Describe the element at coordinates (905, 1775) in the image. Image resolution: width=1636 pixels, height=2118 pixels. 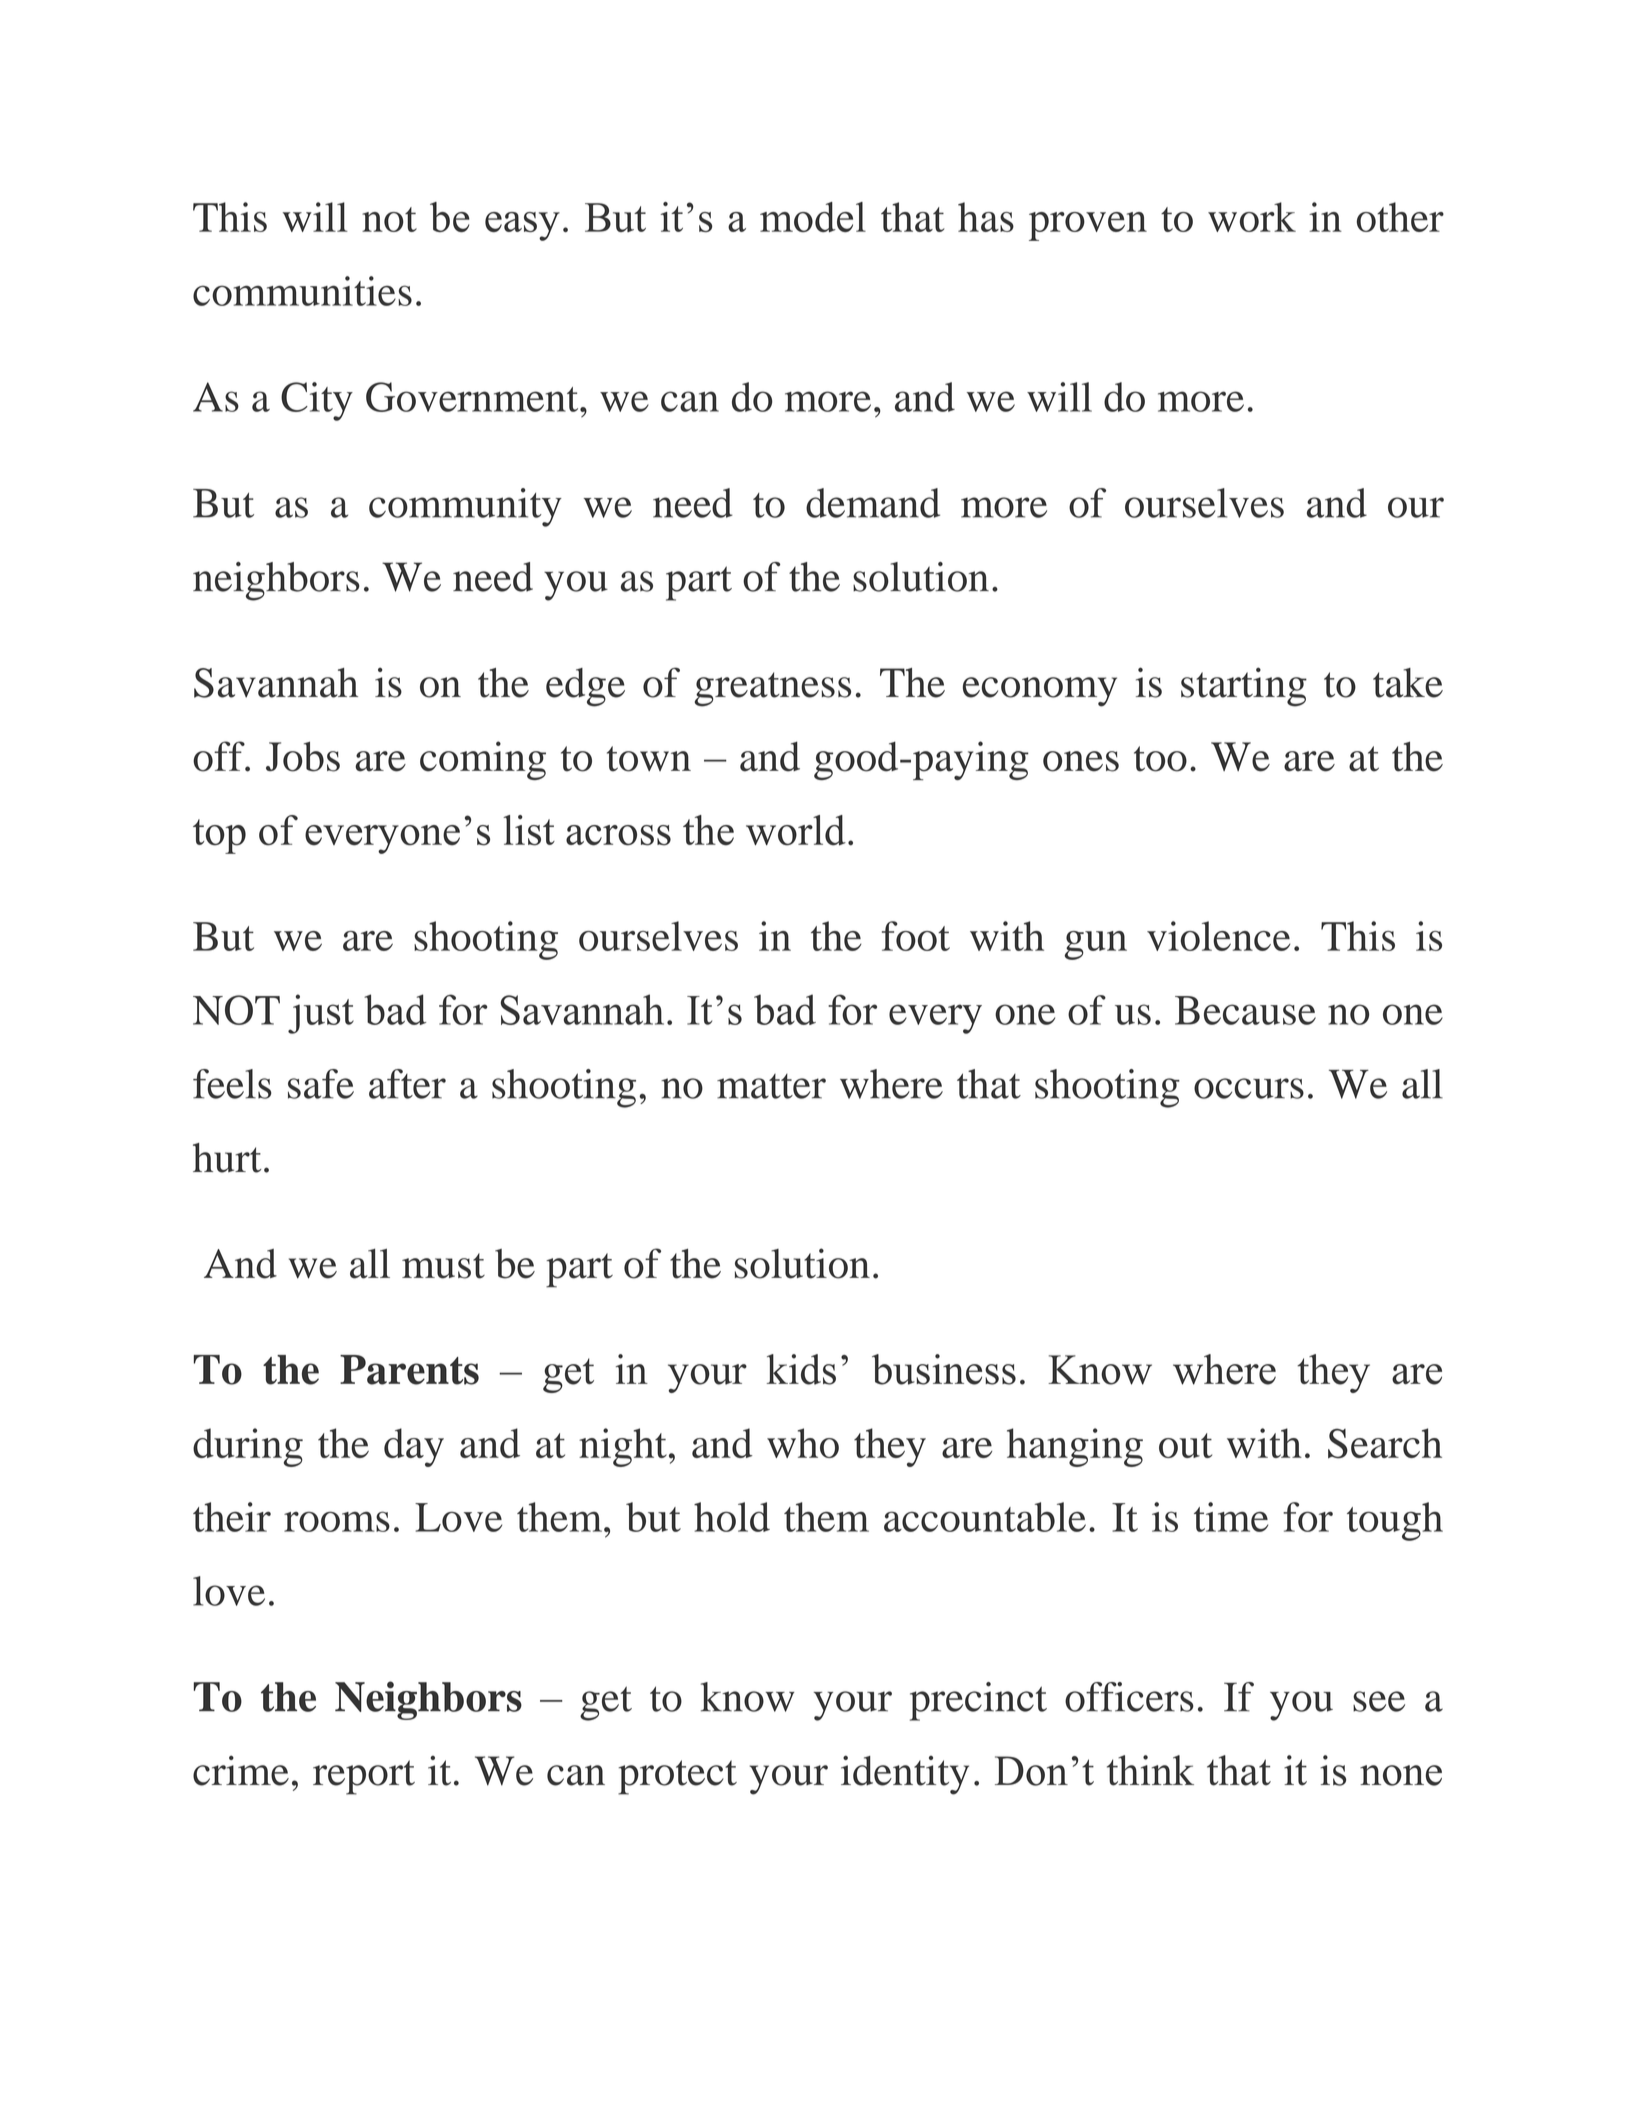
I see `identity` at that location.
